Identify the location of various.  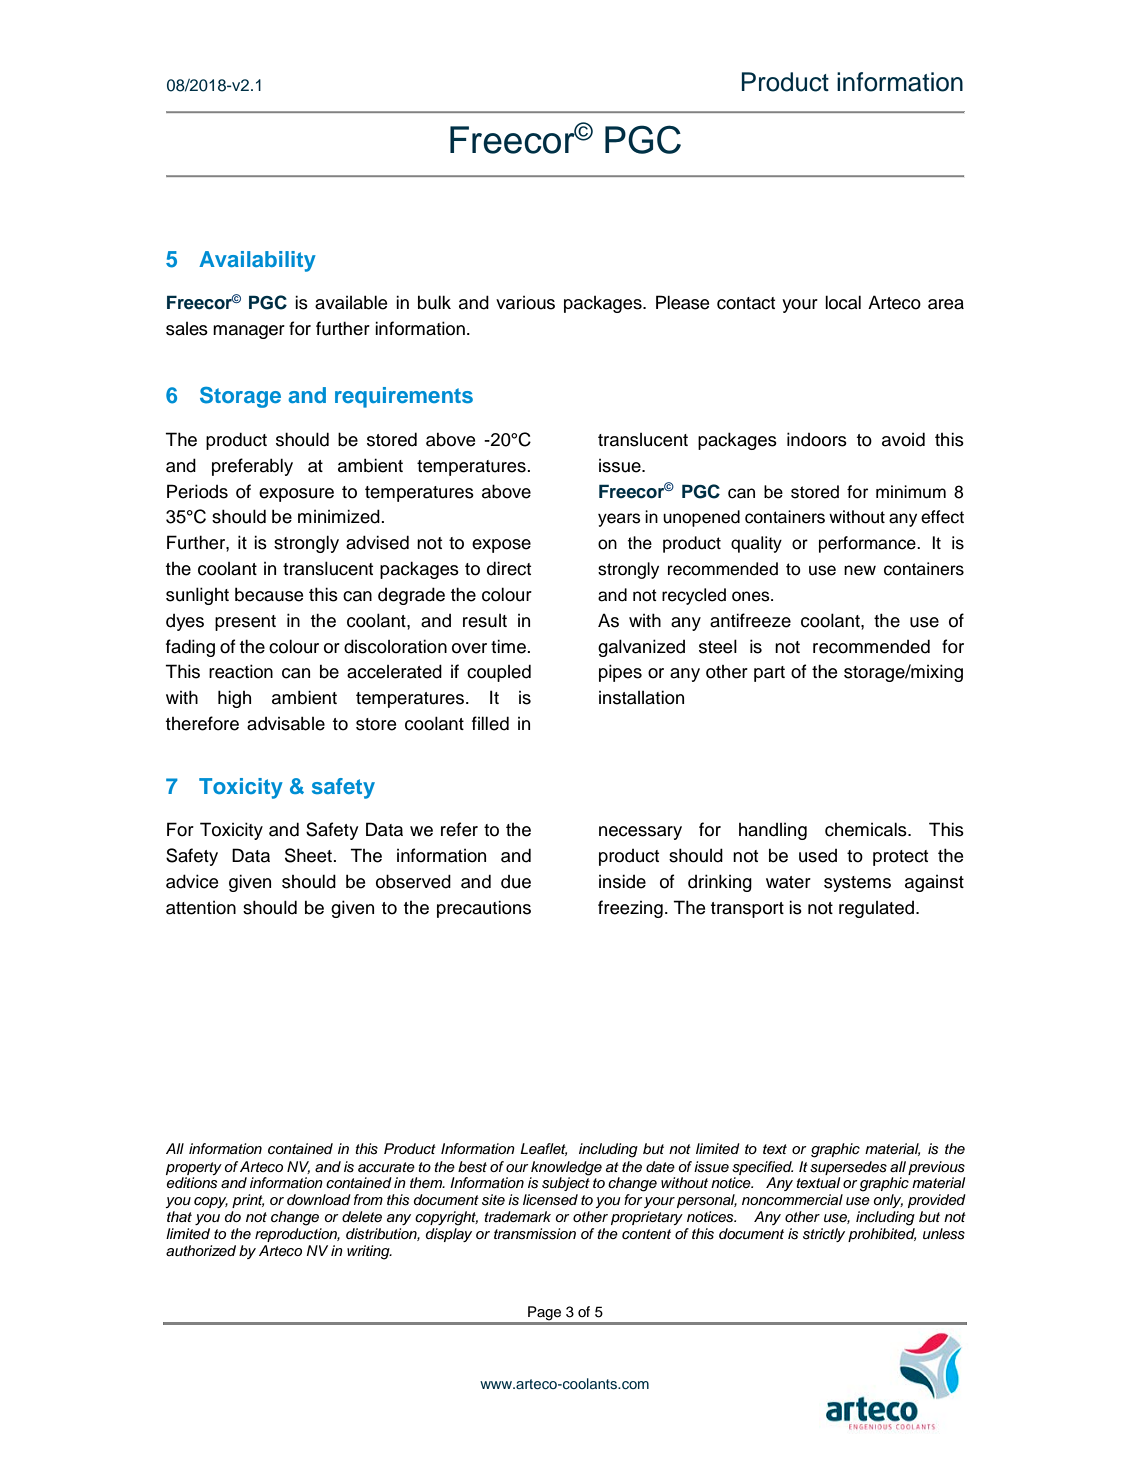
(525, 303).
